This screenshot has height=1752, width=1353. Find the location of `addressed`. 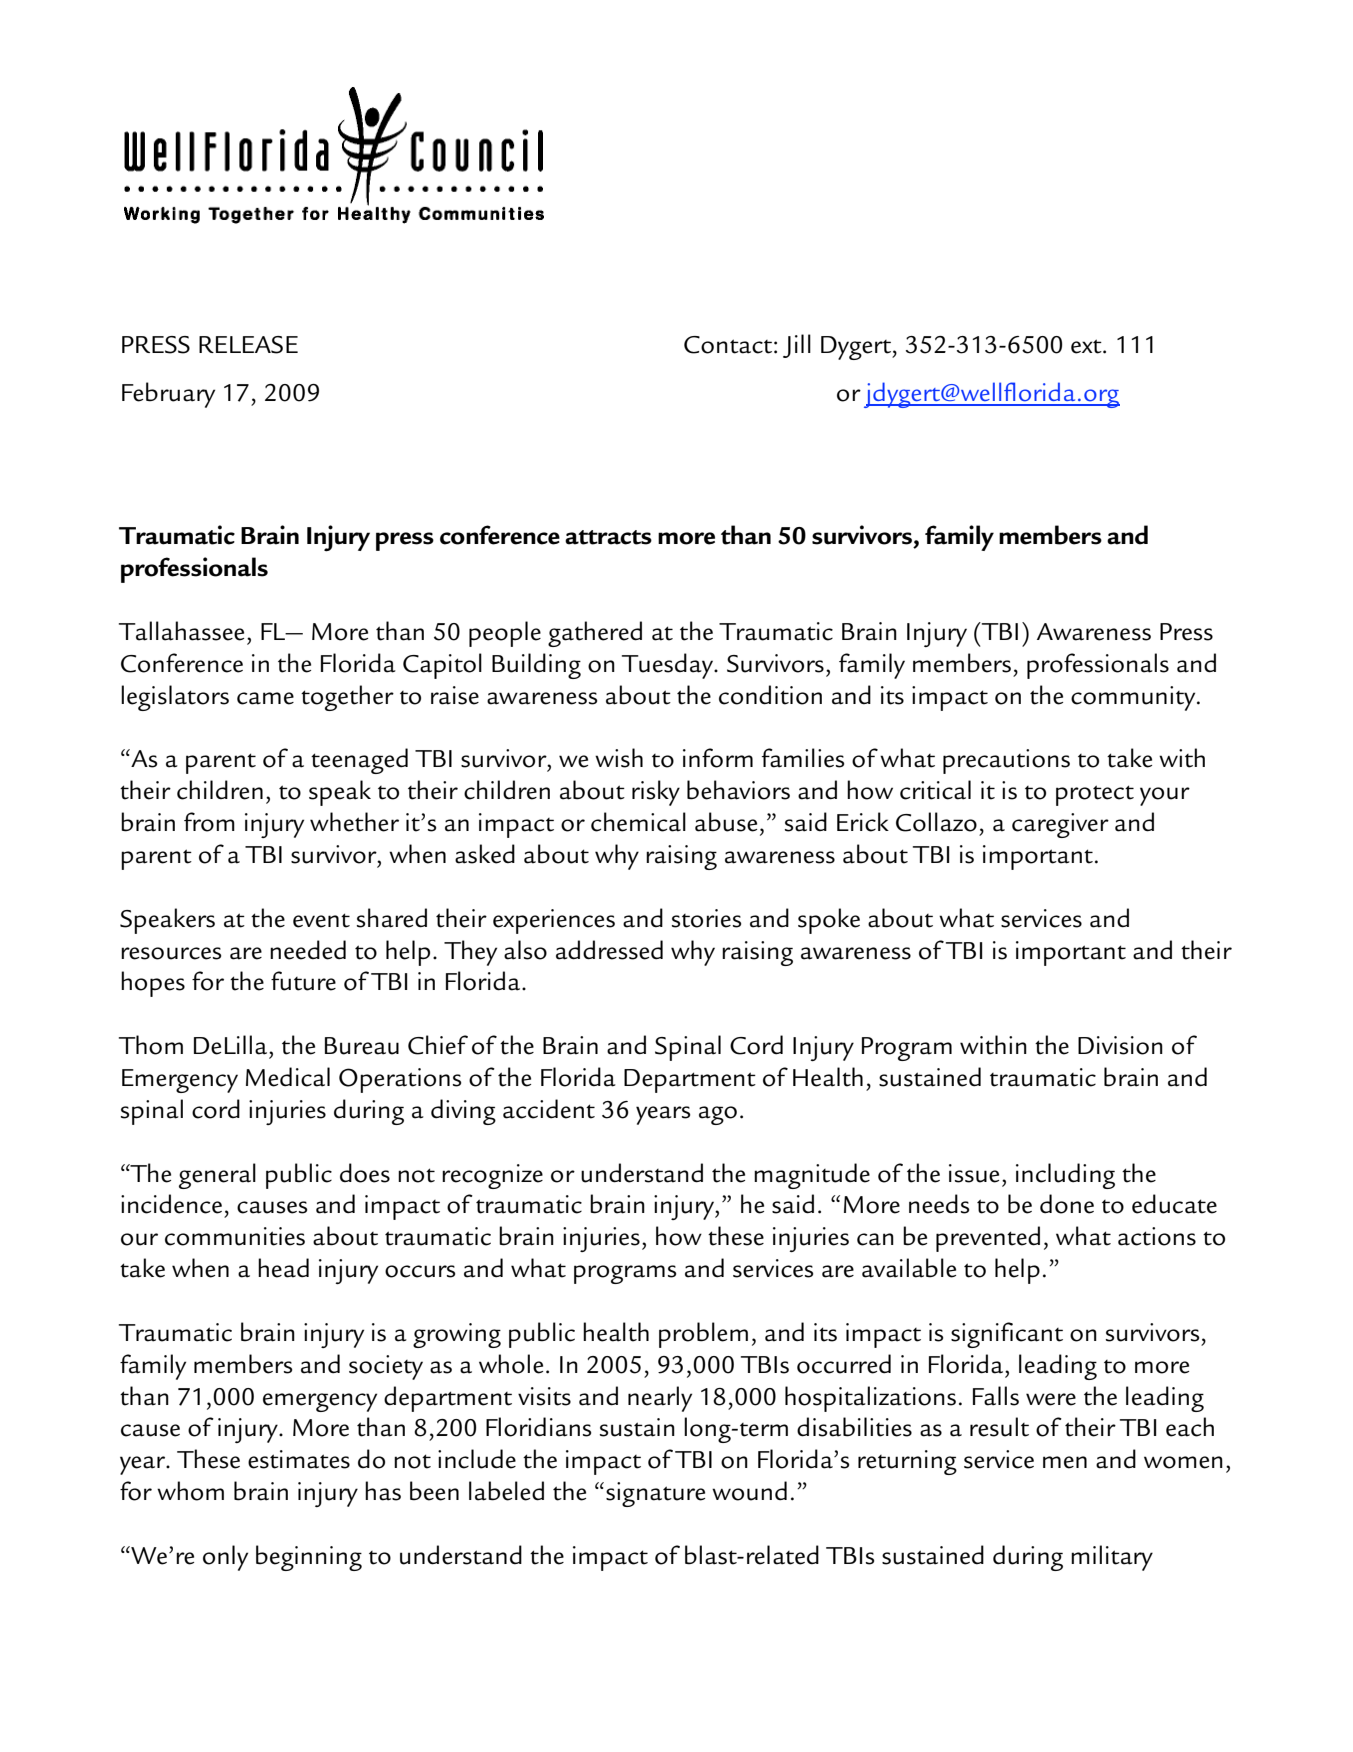

addressed is located at coordinates (609, 950).
